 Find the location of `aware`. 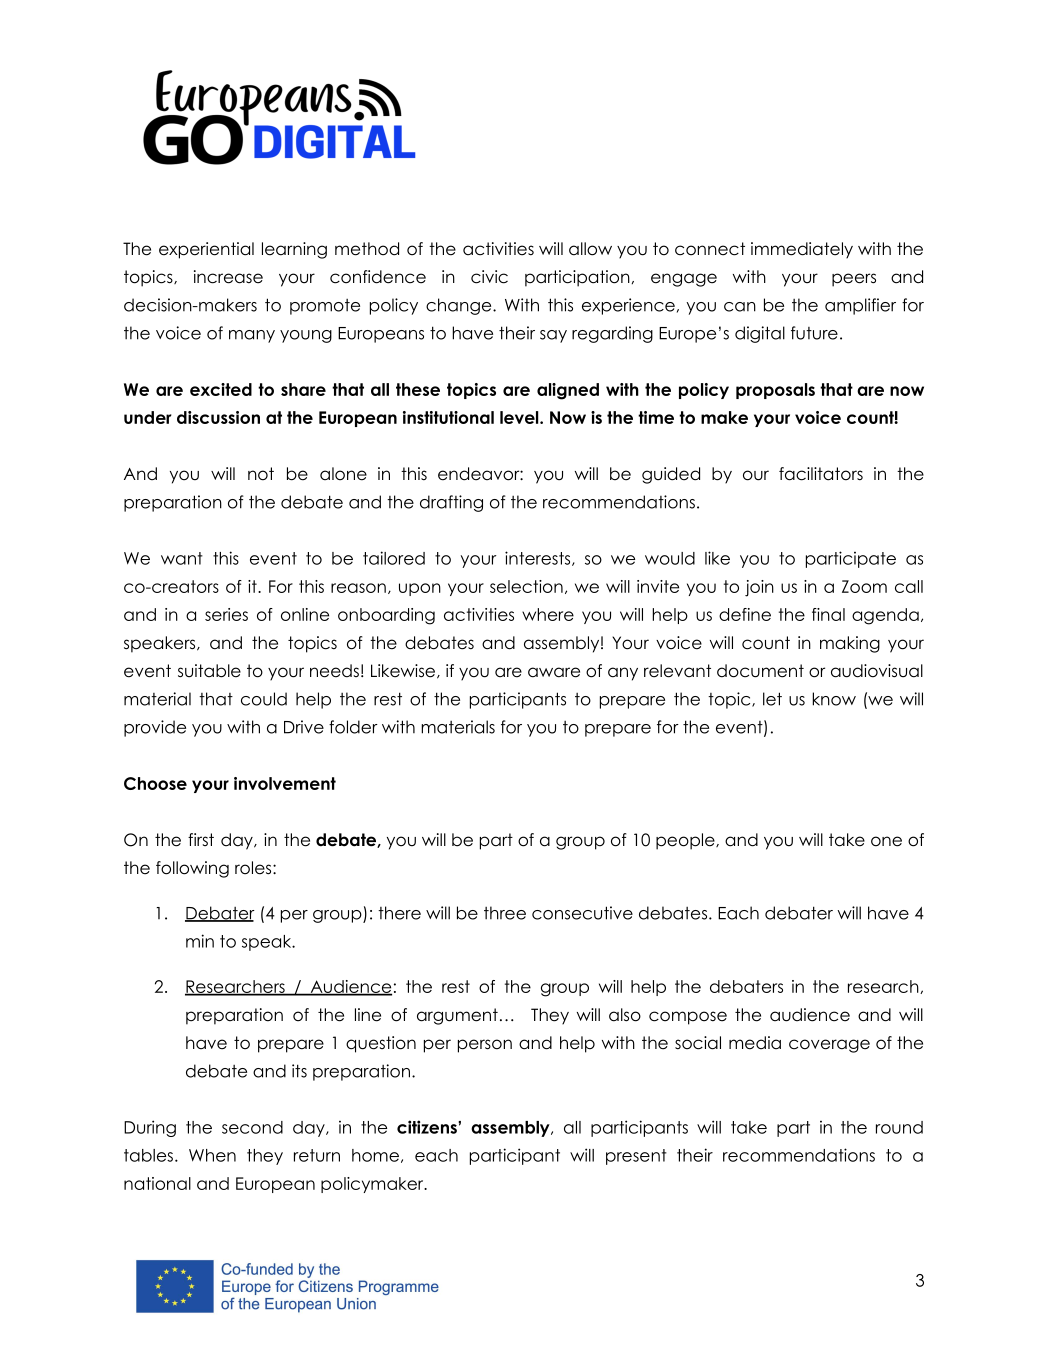

aware is located at coordinates (554, 672).
